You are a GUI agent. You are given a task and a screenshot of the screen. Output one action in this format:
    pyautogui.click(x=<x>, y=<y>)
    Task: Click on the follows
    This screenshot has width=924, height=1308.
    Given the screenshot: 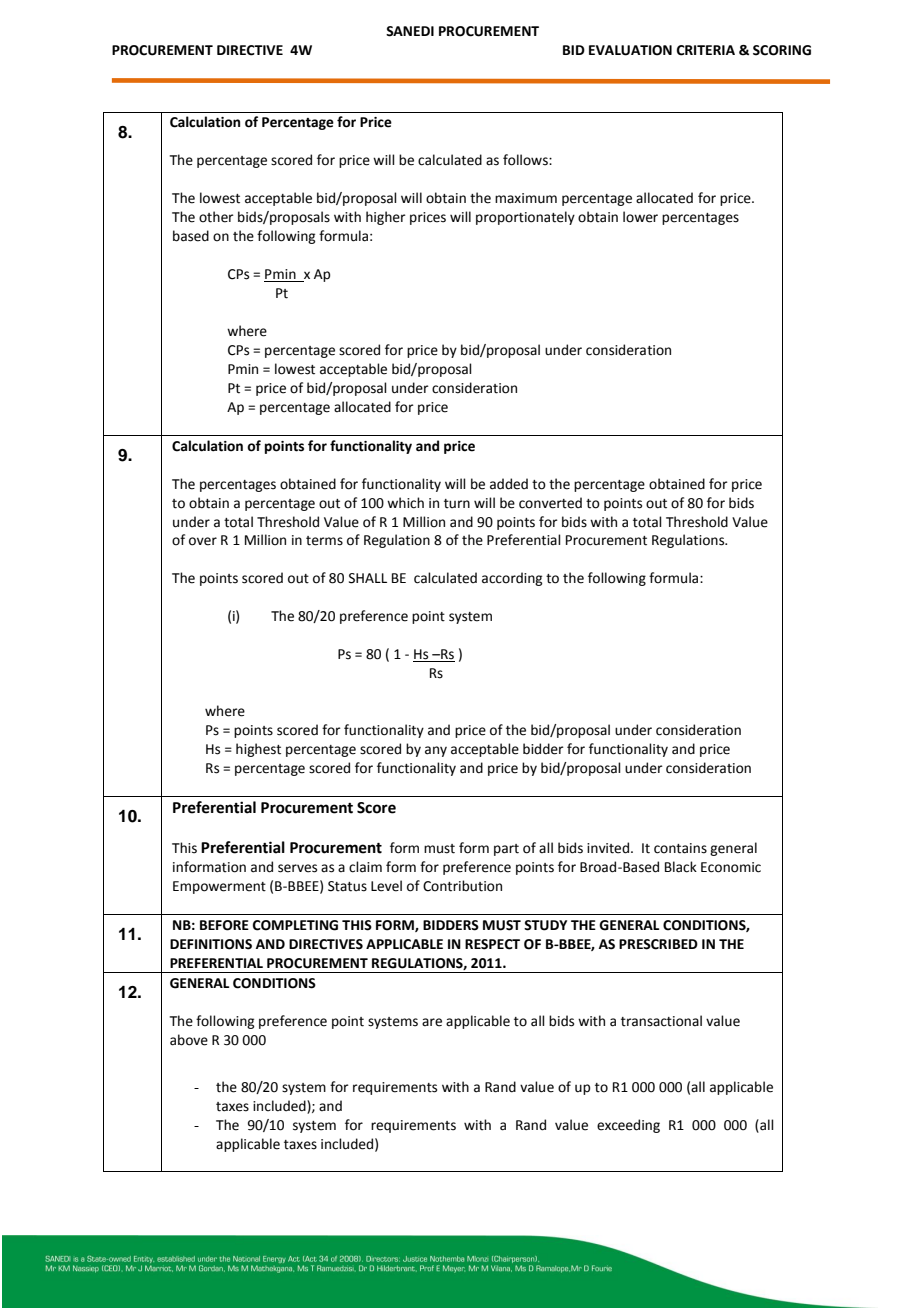 What is the action you would take?
    pyautogui.click(x=526, y=160)
